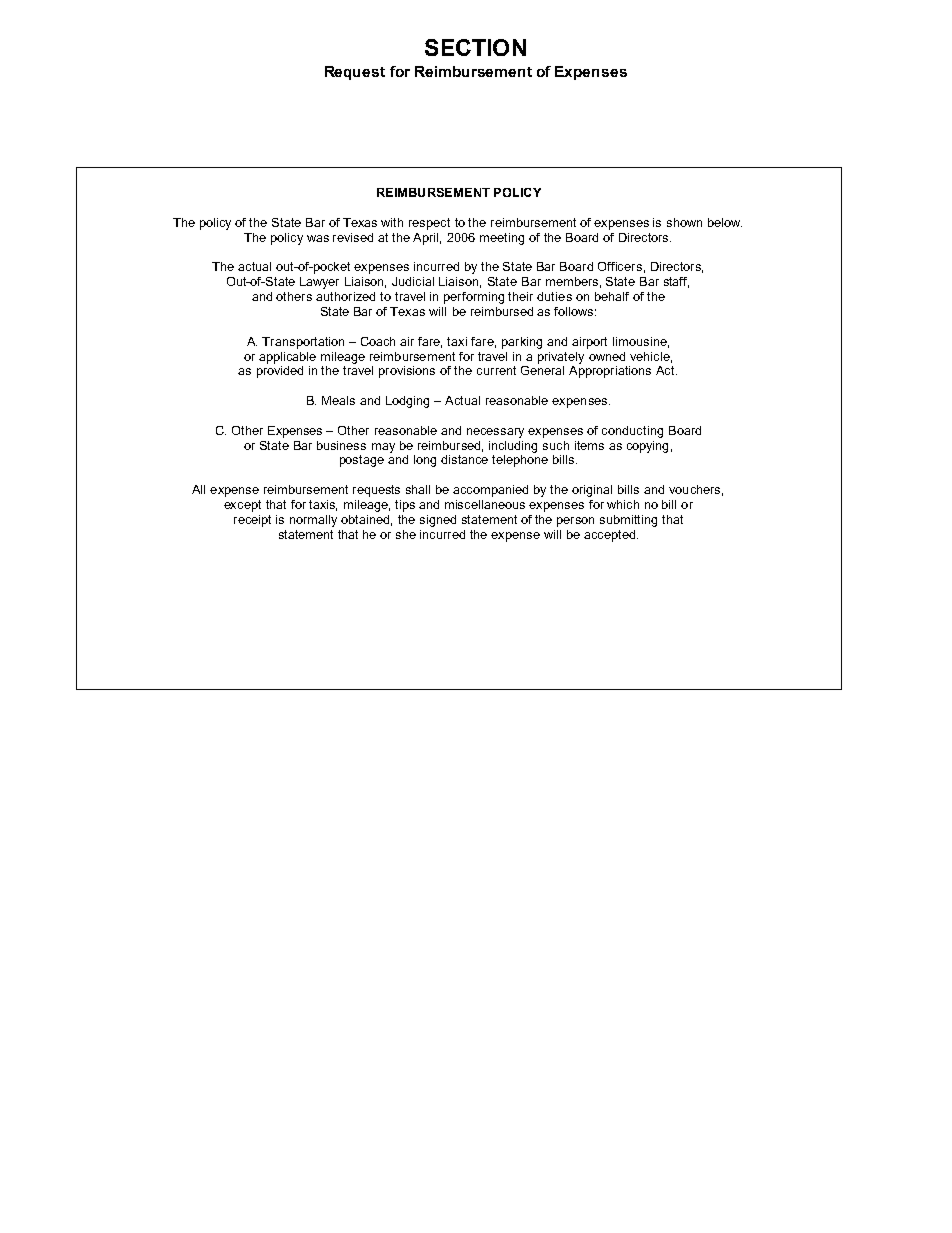  I want to click on miscellaneous, so click(485, 504).
